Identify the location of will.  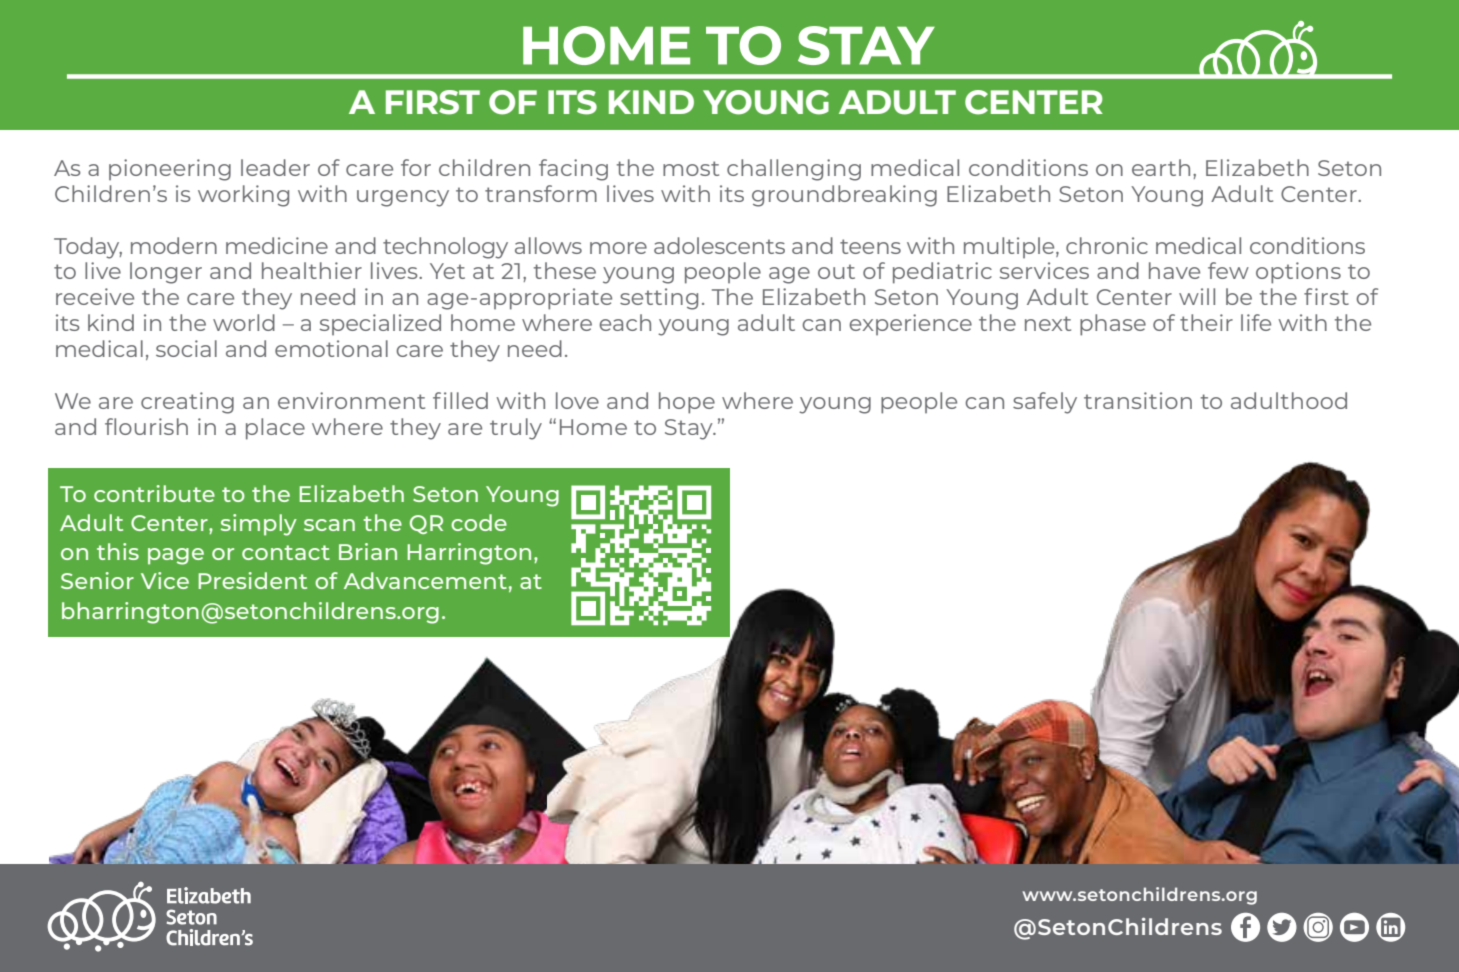
(1197, 296).
